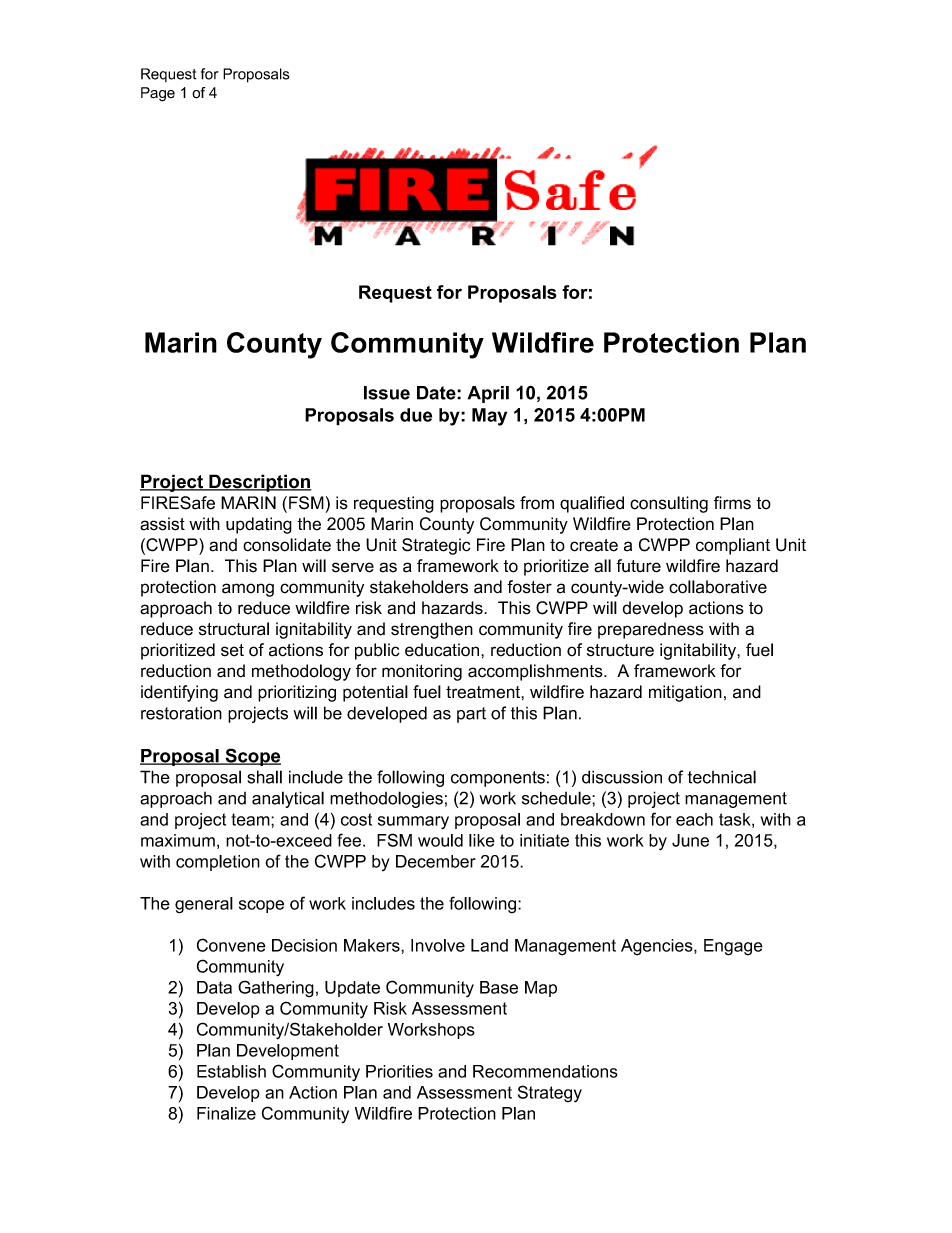 Image resolution: width=952 pixels, height=1233 pixels. I want to click on consulting, so click(669, 504).
